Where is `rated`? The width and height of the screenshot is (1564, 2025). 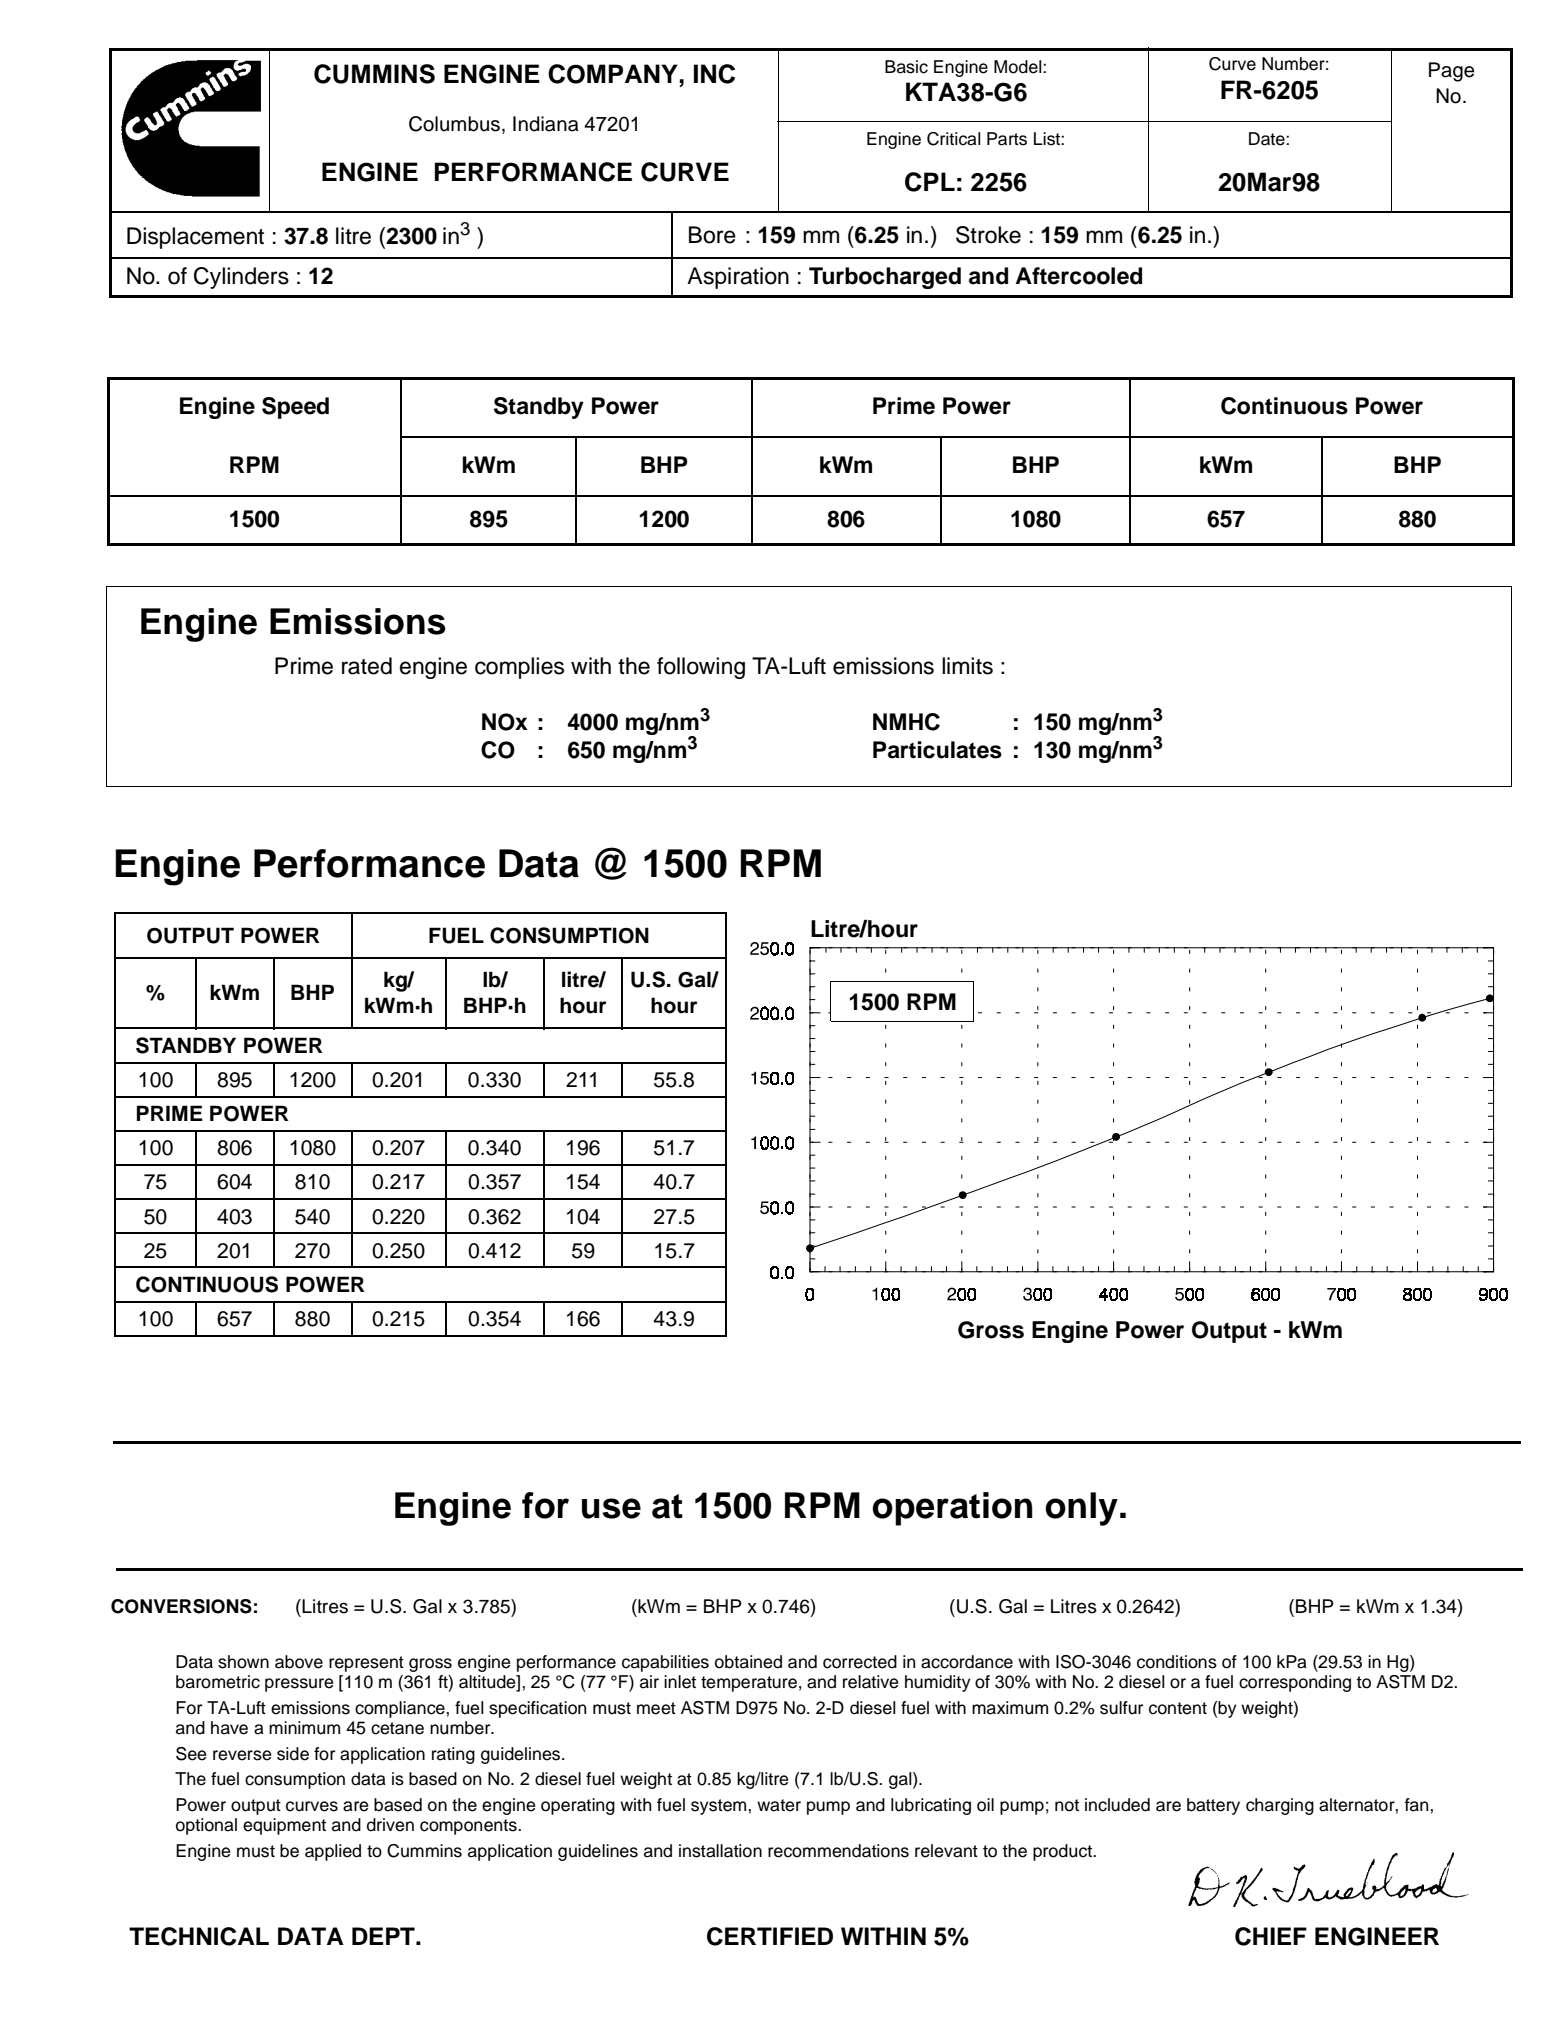
rated is located at coordinates (367, 666).
